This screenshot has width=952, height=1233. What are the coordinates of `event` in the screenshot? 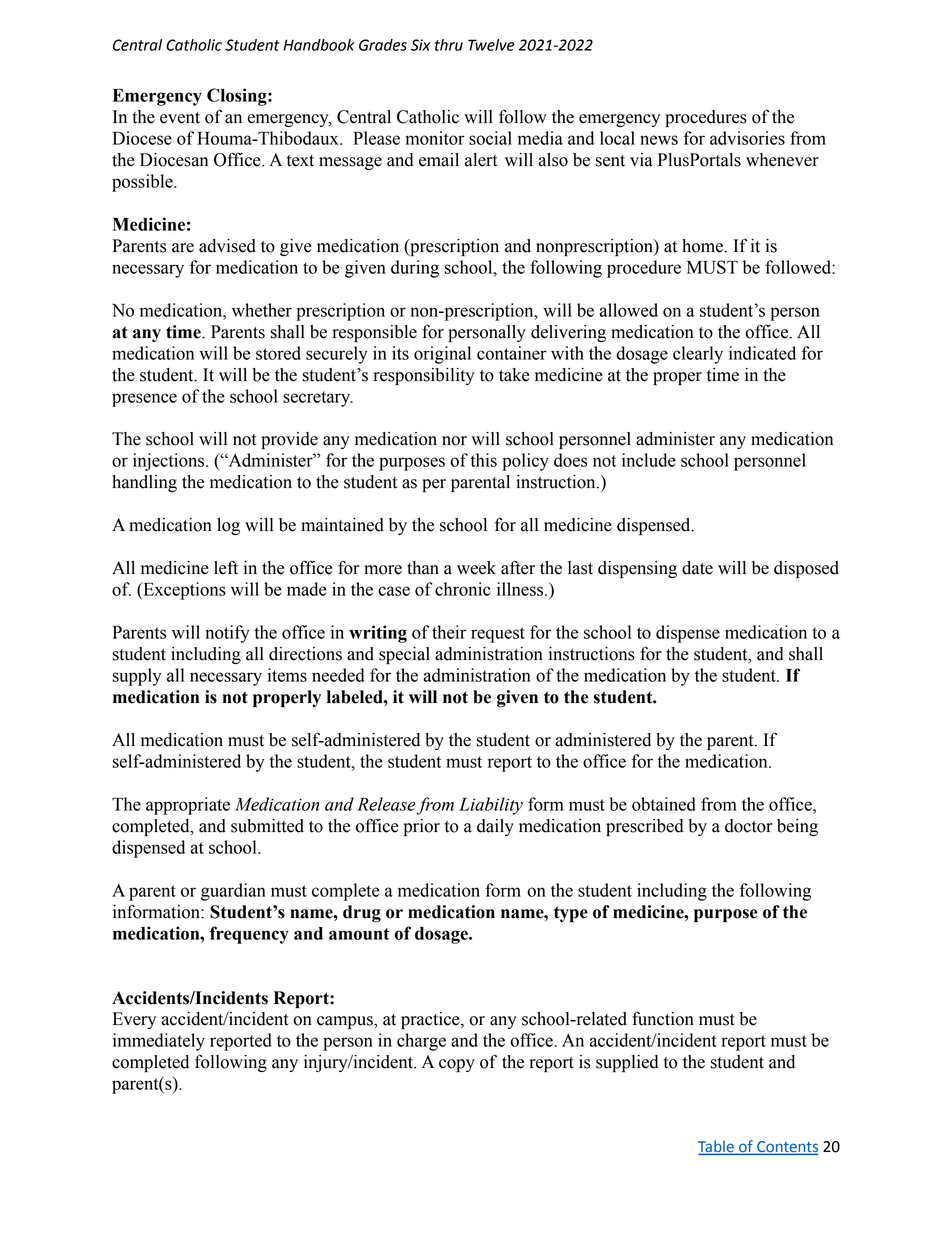 It's located at (180, 118).
